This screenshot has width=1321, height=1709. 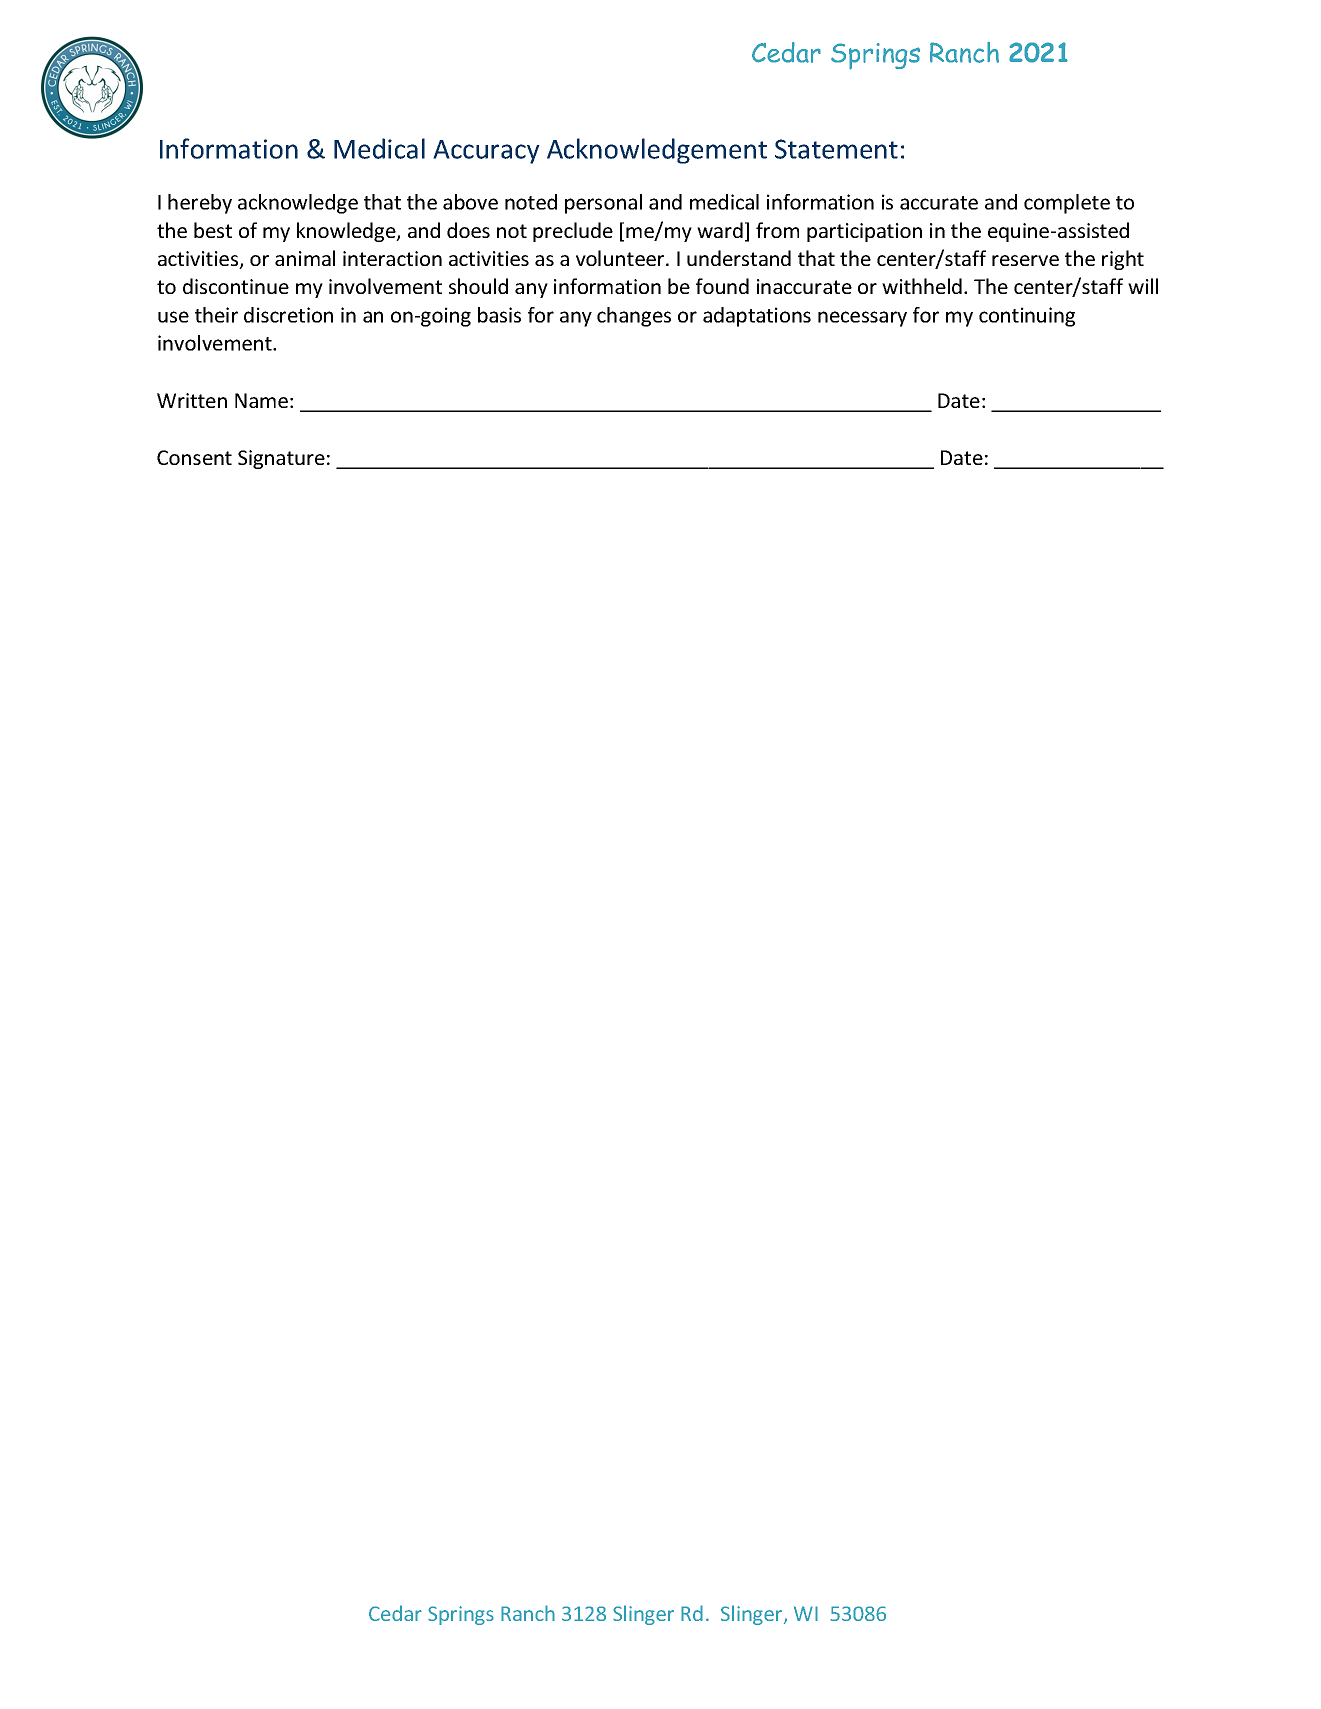 I want to click on participation, so click(x=864, y=232).
